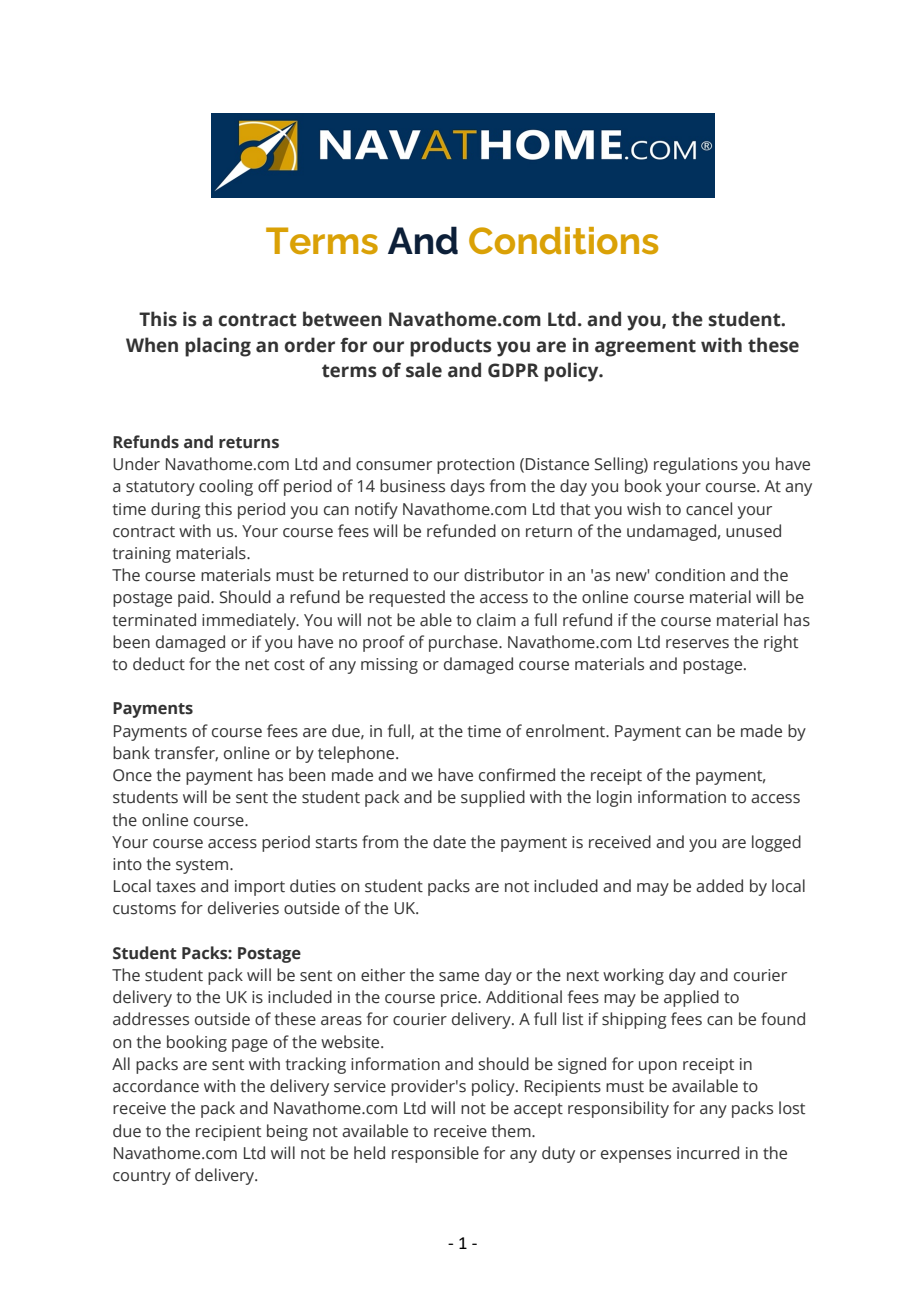 The width and height of the screenshot is (924, 1308). I want to click on same, so click(459, 977).
